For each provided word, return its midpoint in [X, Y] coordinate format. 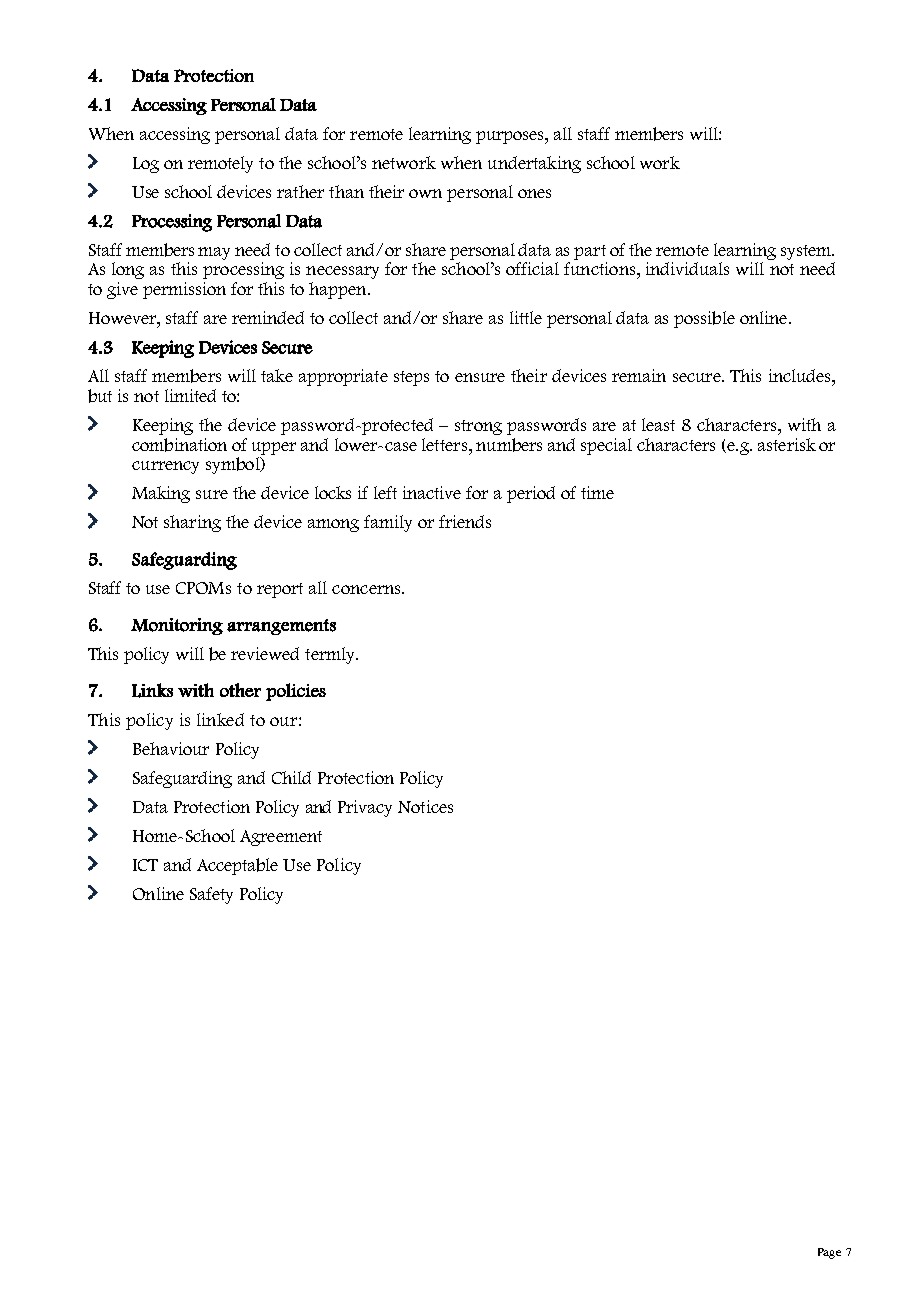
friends [465, 521]
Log [146, 165]
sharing [192, 523]
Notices [425, 806]
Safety [211, 895]
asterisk [787, 444]
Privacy [365, 808]
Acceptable [237, 866]
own [425, 193]
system [807, 252]
